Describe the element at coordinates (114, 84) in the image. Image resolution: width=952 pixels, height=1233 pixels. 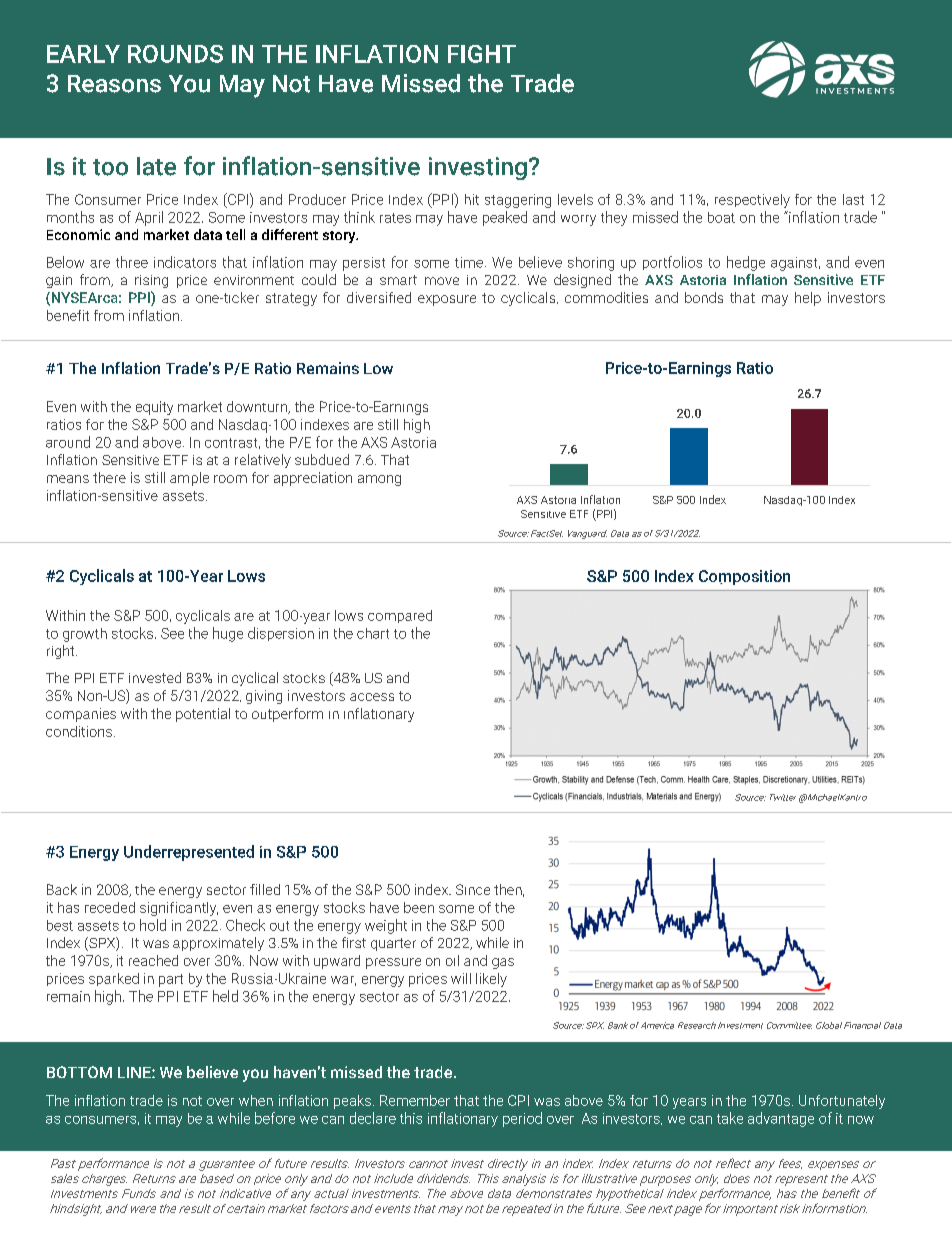
I see `Reasons` at that location.
